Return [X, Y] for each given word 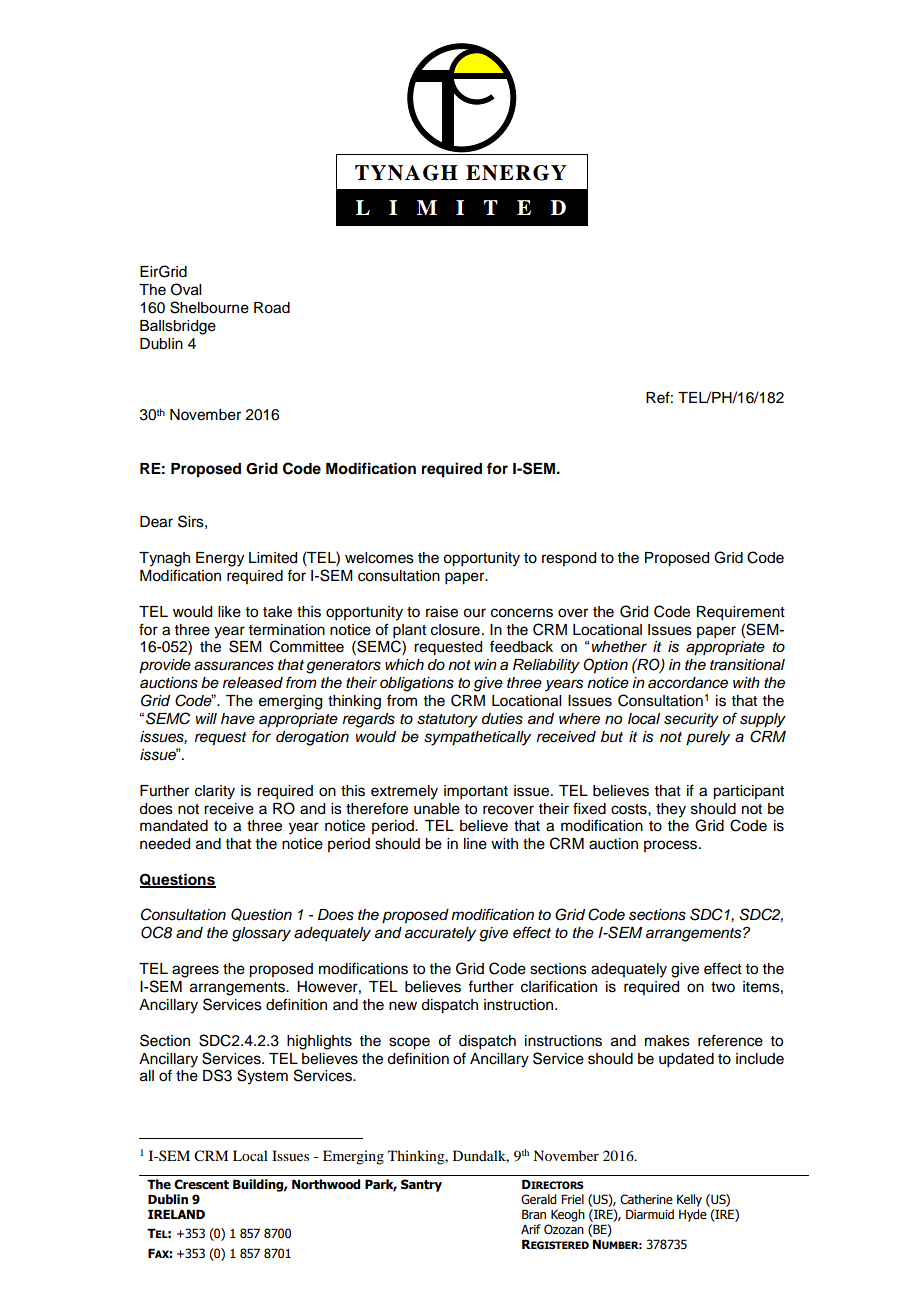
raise [442, 612]
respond [569, 559]
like [229, 612]
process [672, 846]
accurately [440, 934]
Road [272, 308]
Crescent [201, 1184]
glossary [261, 934]
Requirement [741, 613]
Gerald [538, 1199]
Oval [186, 289]
